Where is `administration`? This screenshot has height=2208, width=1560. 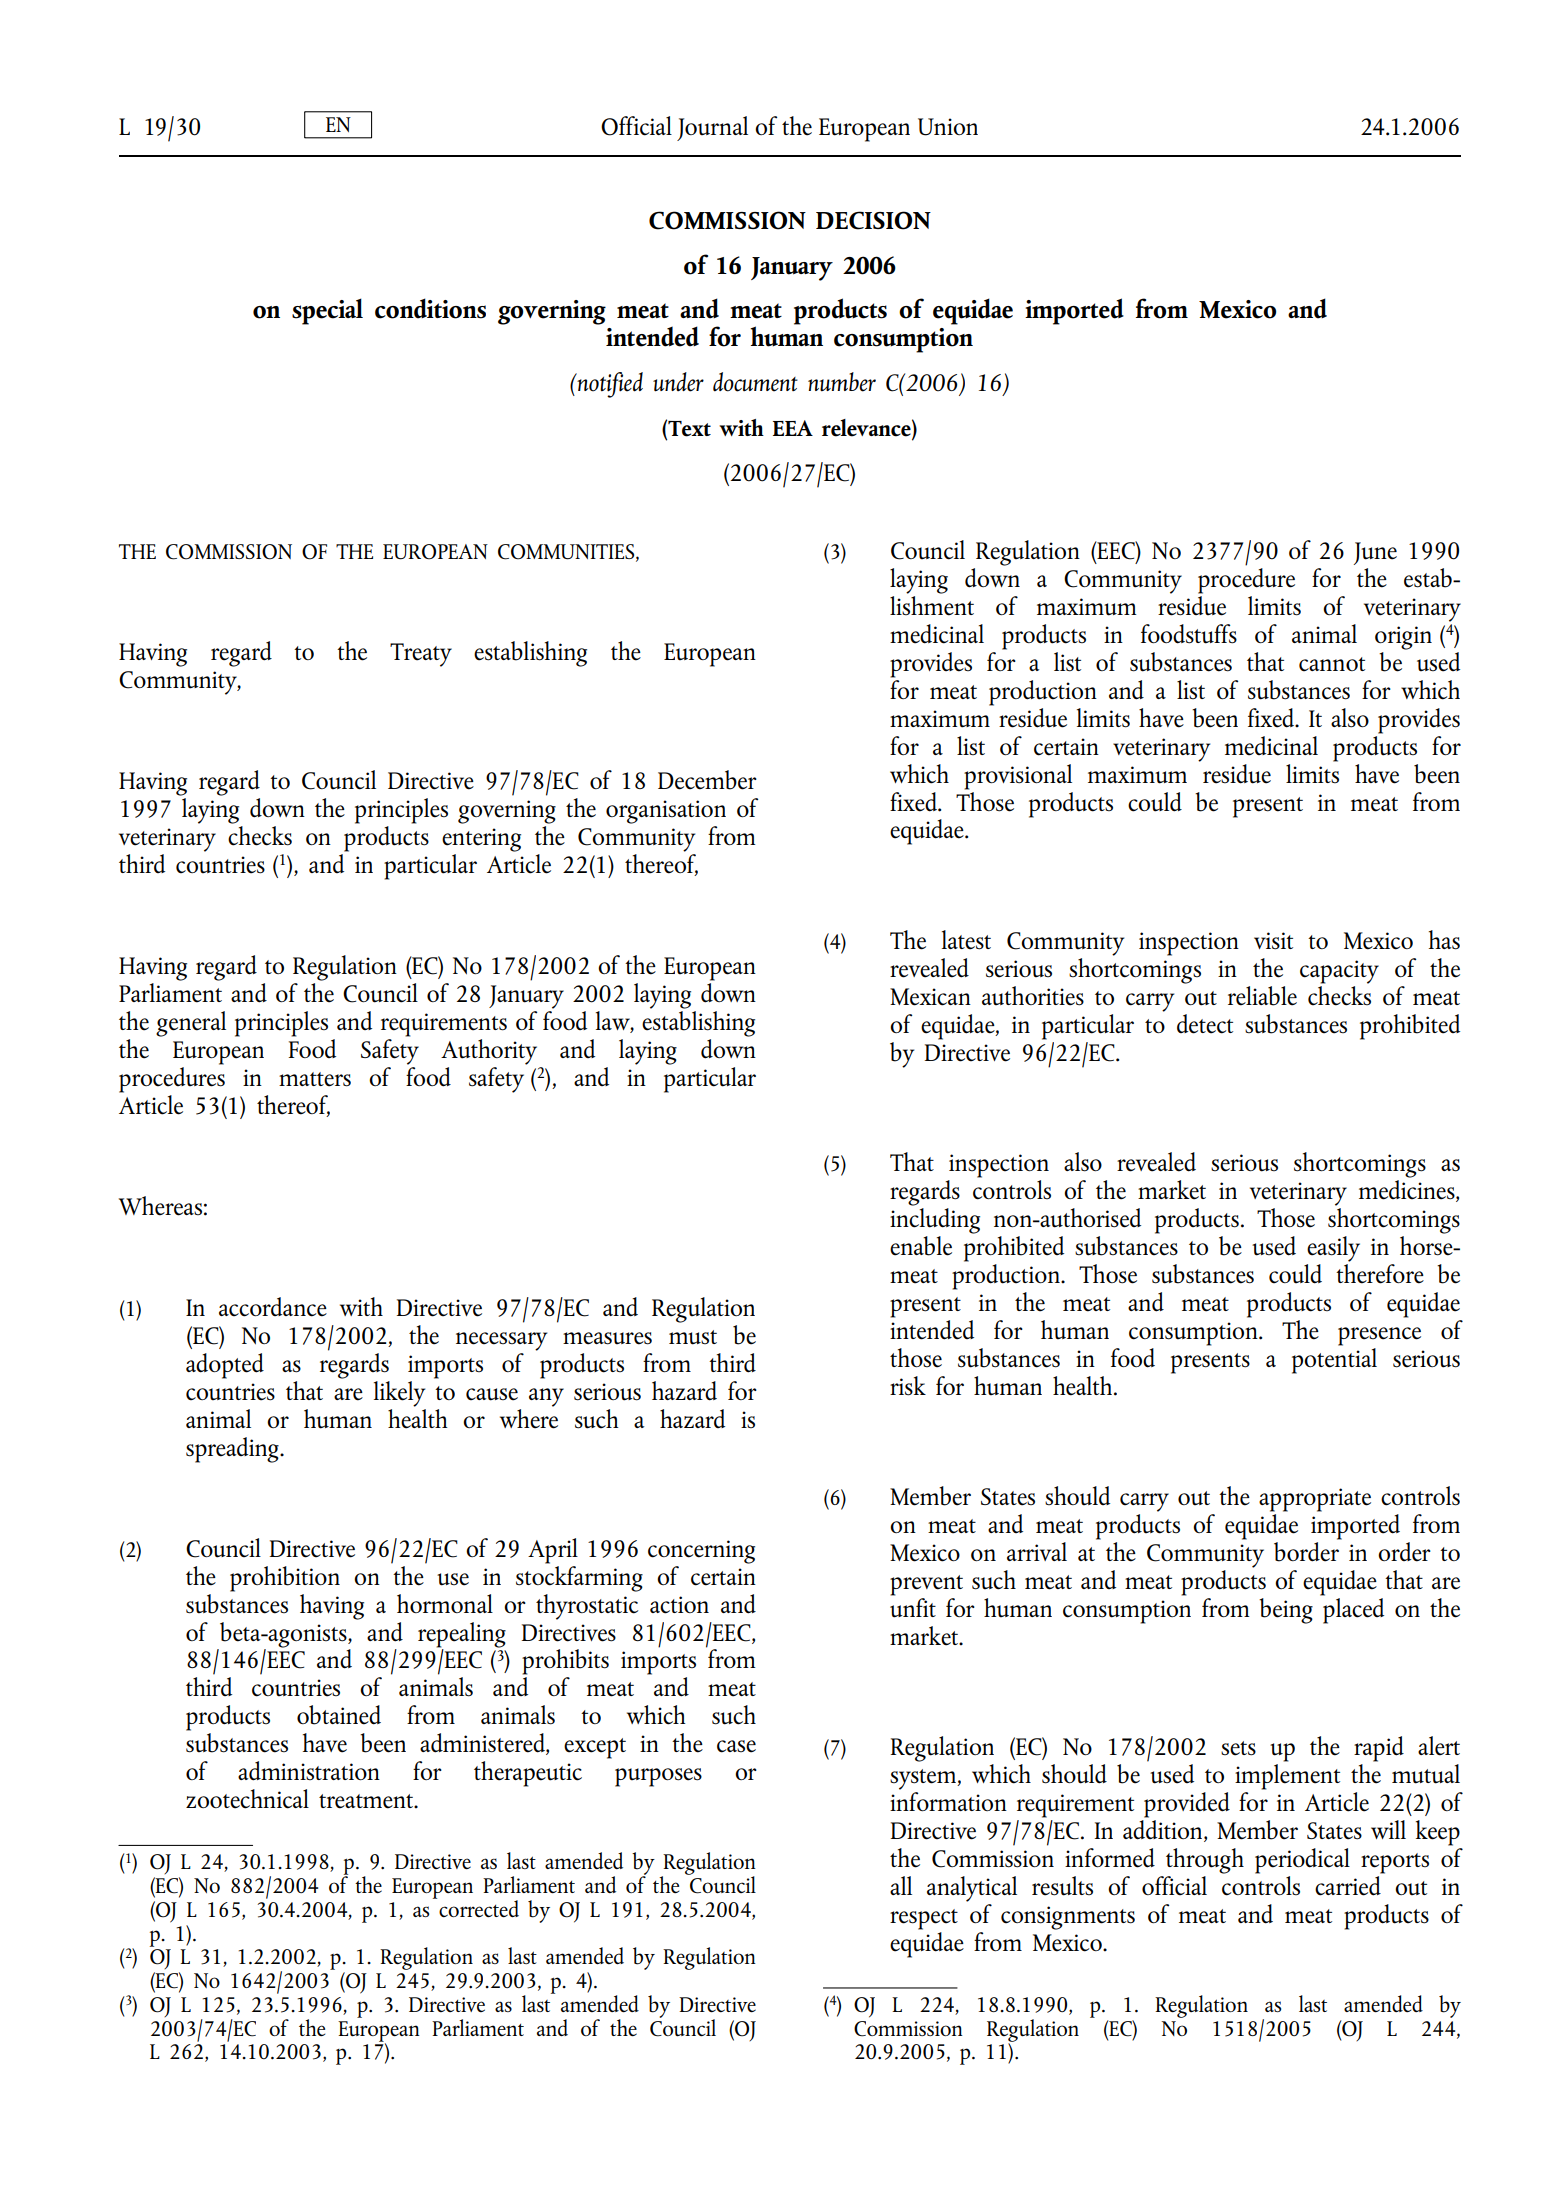 administration is located at coordinates (309, 1771).
